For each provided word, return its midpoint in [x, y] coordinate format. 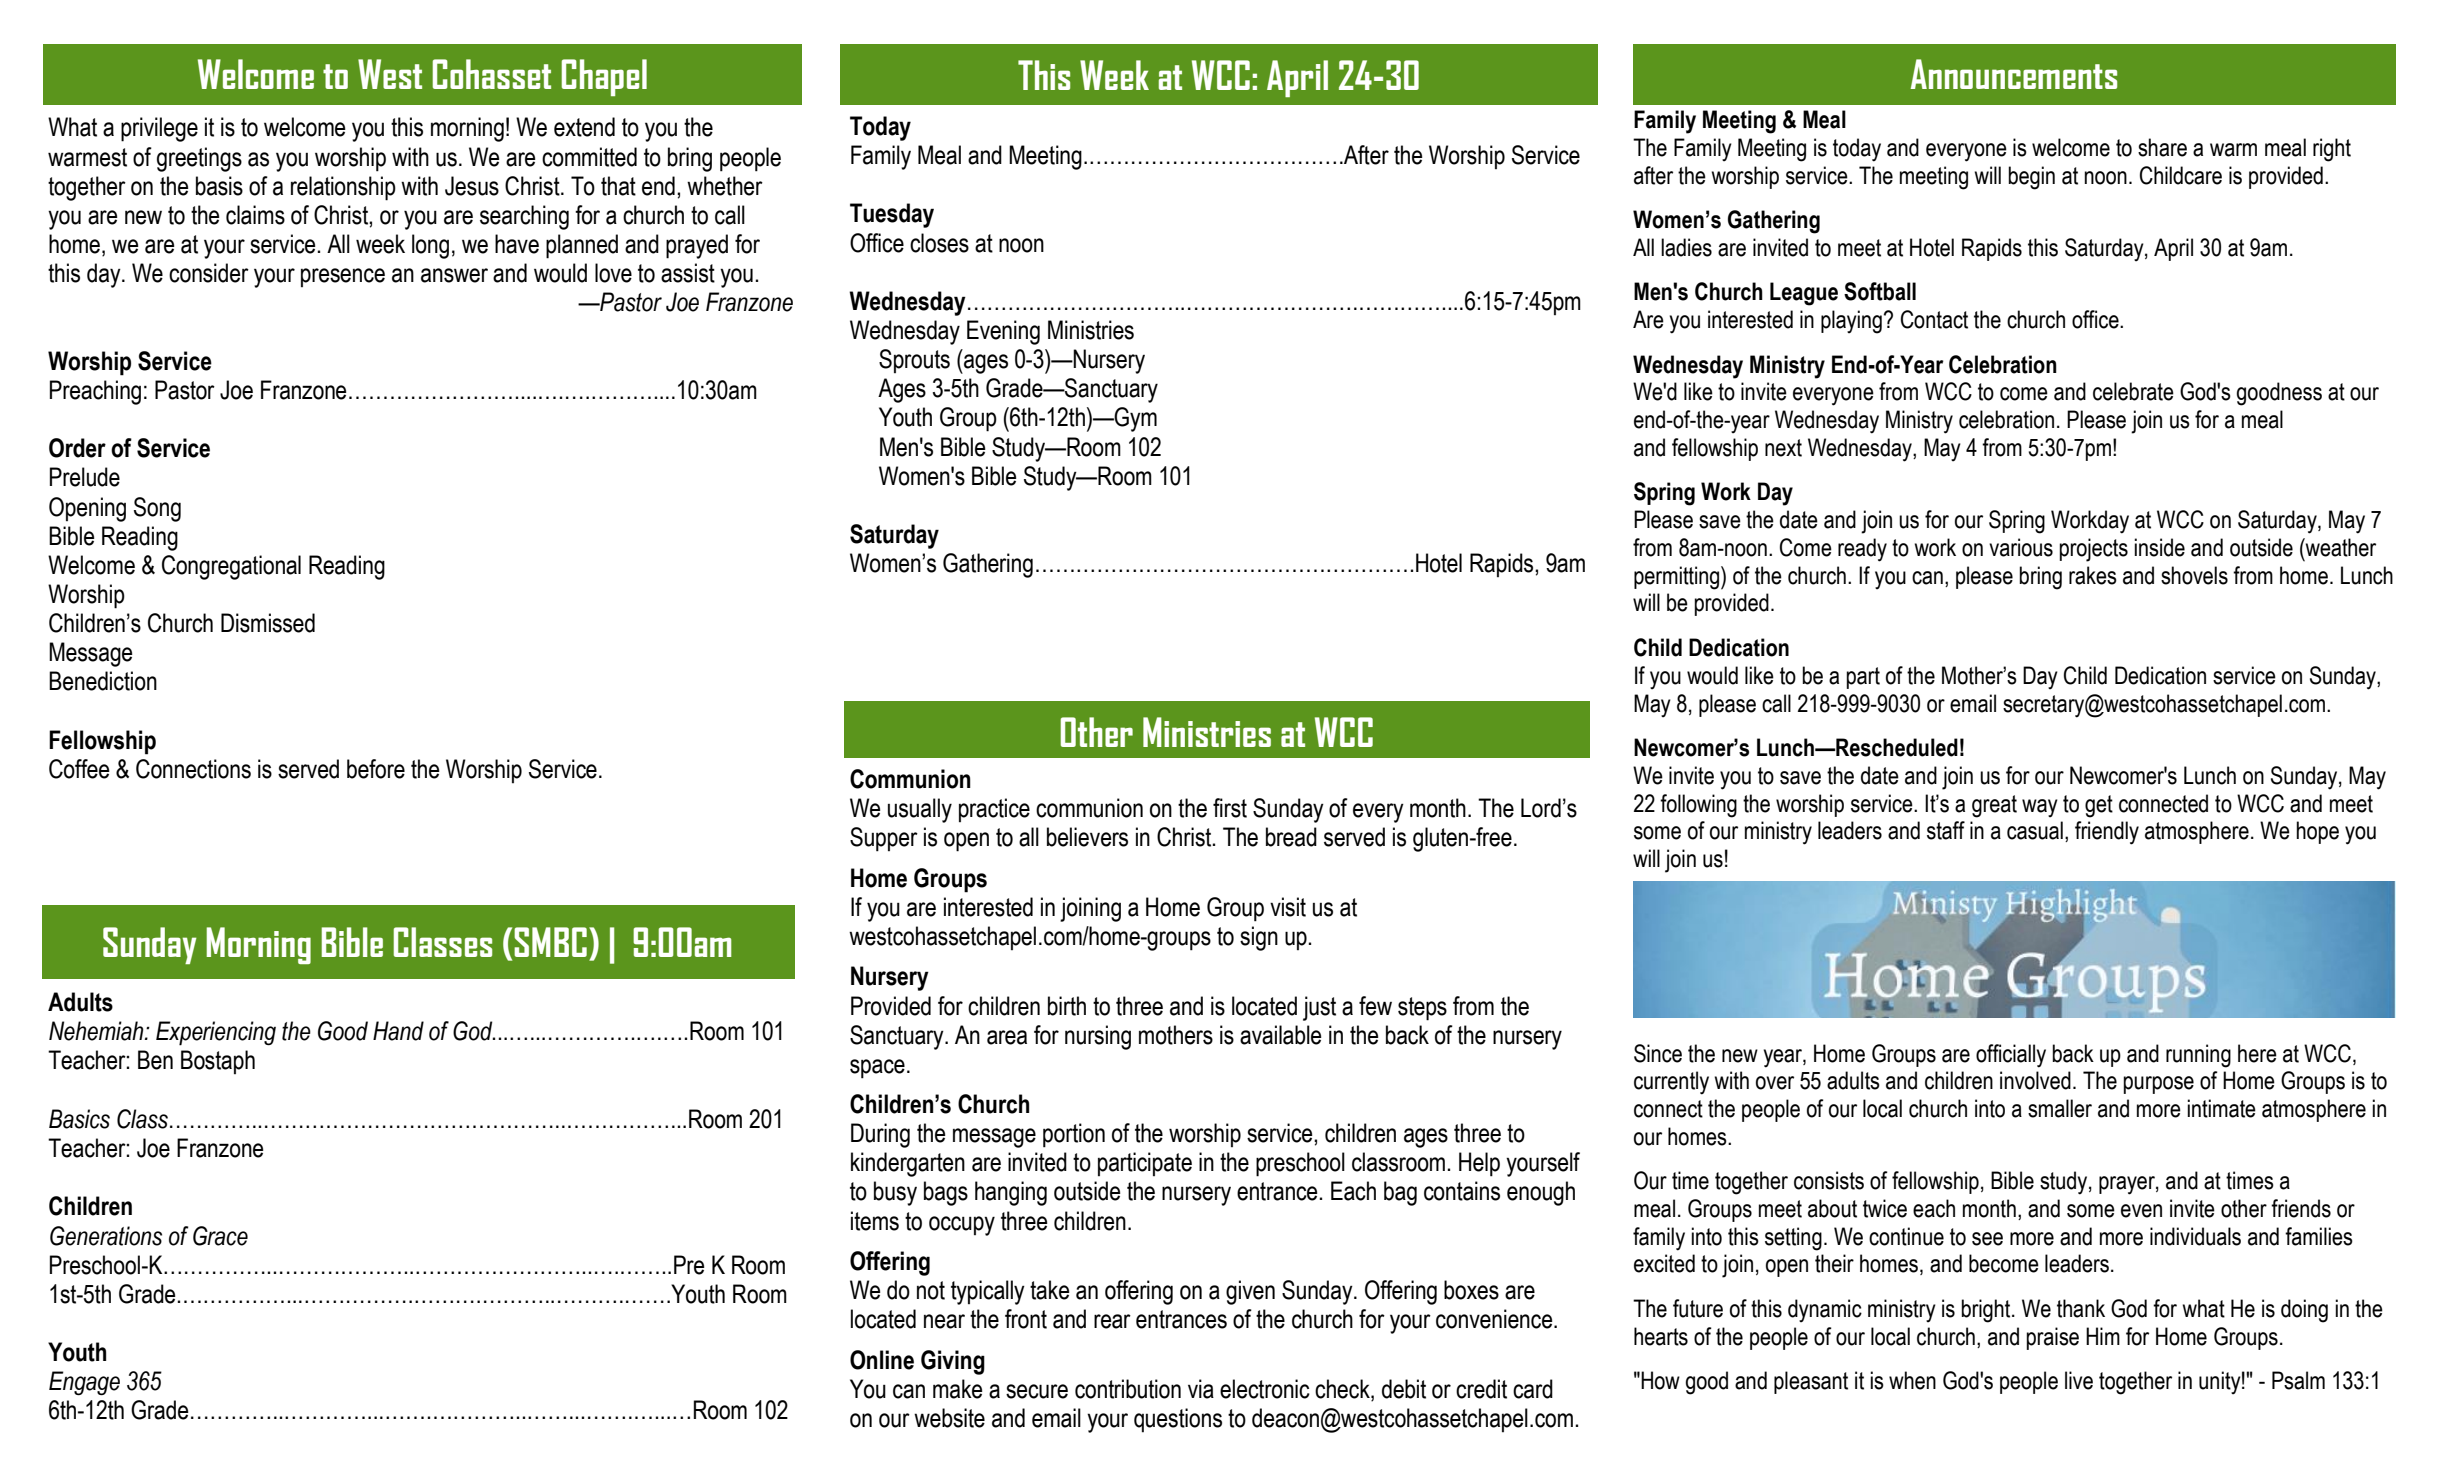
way [2040, 808]
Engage [84, 1383]
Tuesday [892, 215]
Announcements [2013, 74]
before [376, 769]
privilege [159, 129]
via [1201, 1389]
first [1230, 808]
